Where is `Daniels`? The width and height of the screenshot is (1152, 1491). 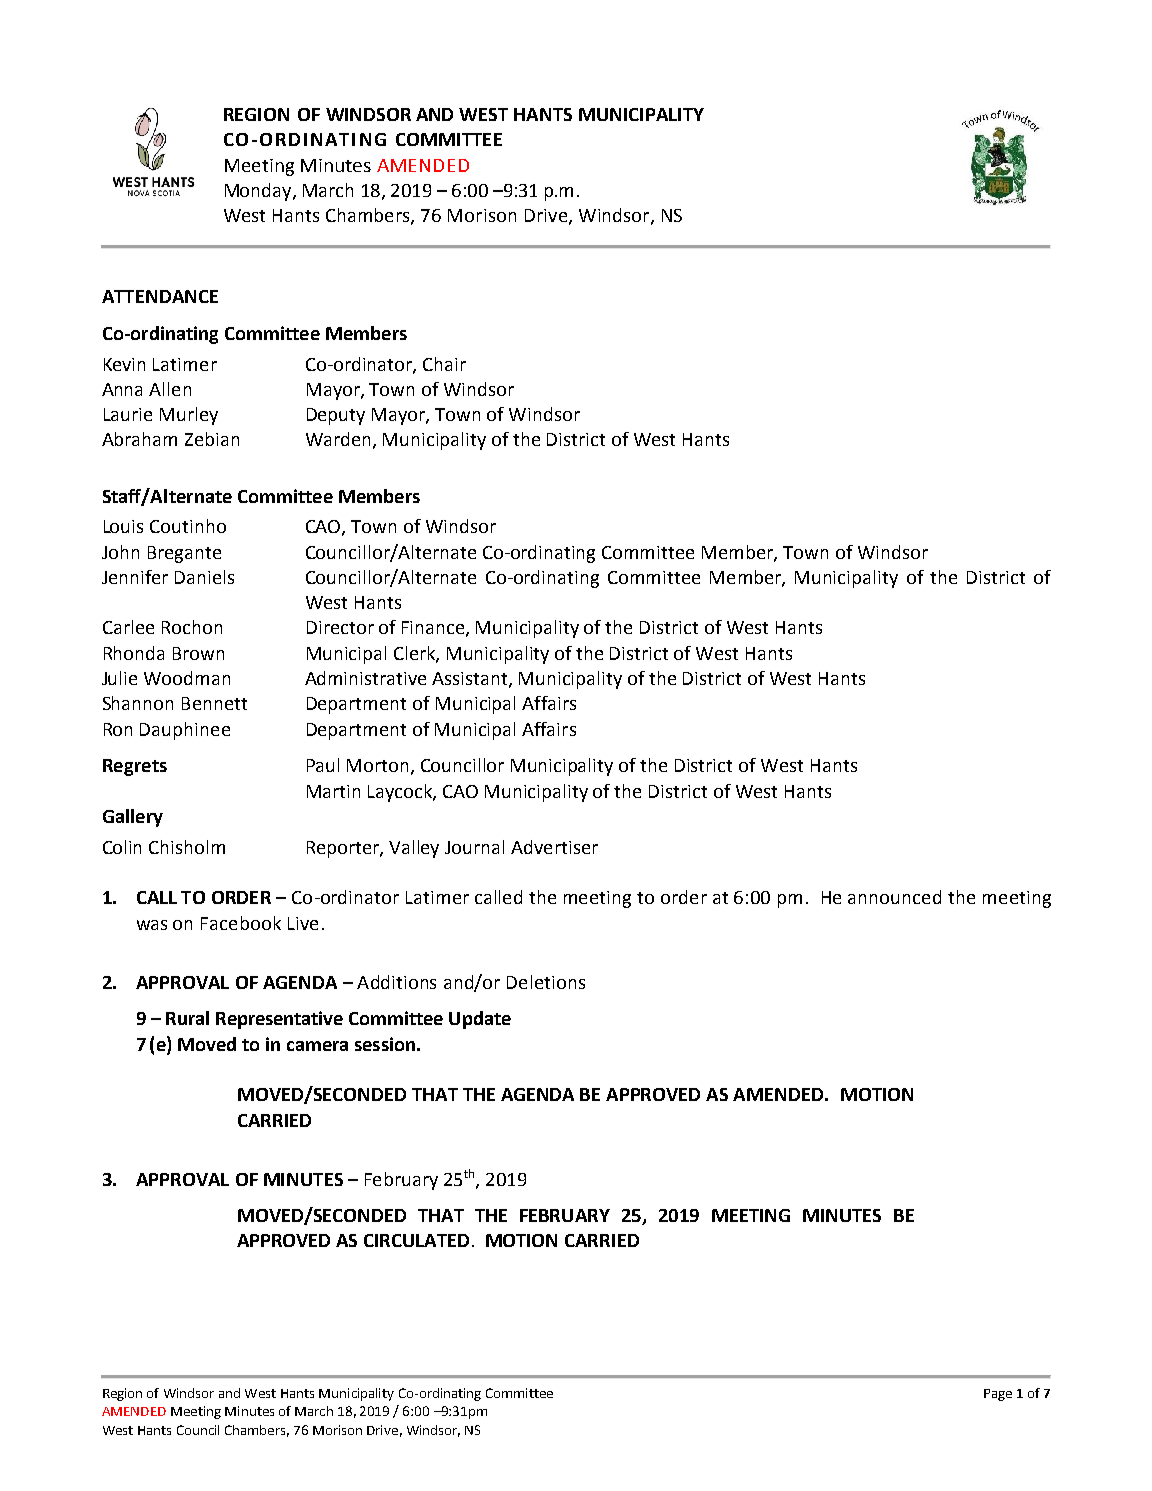
Daniels is located at coordinates (204, 577).
